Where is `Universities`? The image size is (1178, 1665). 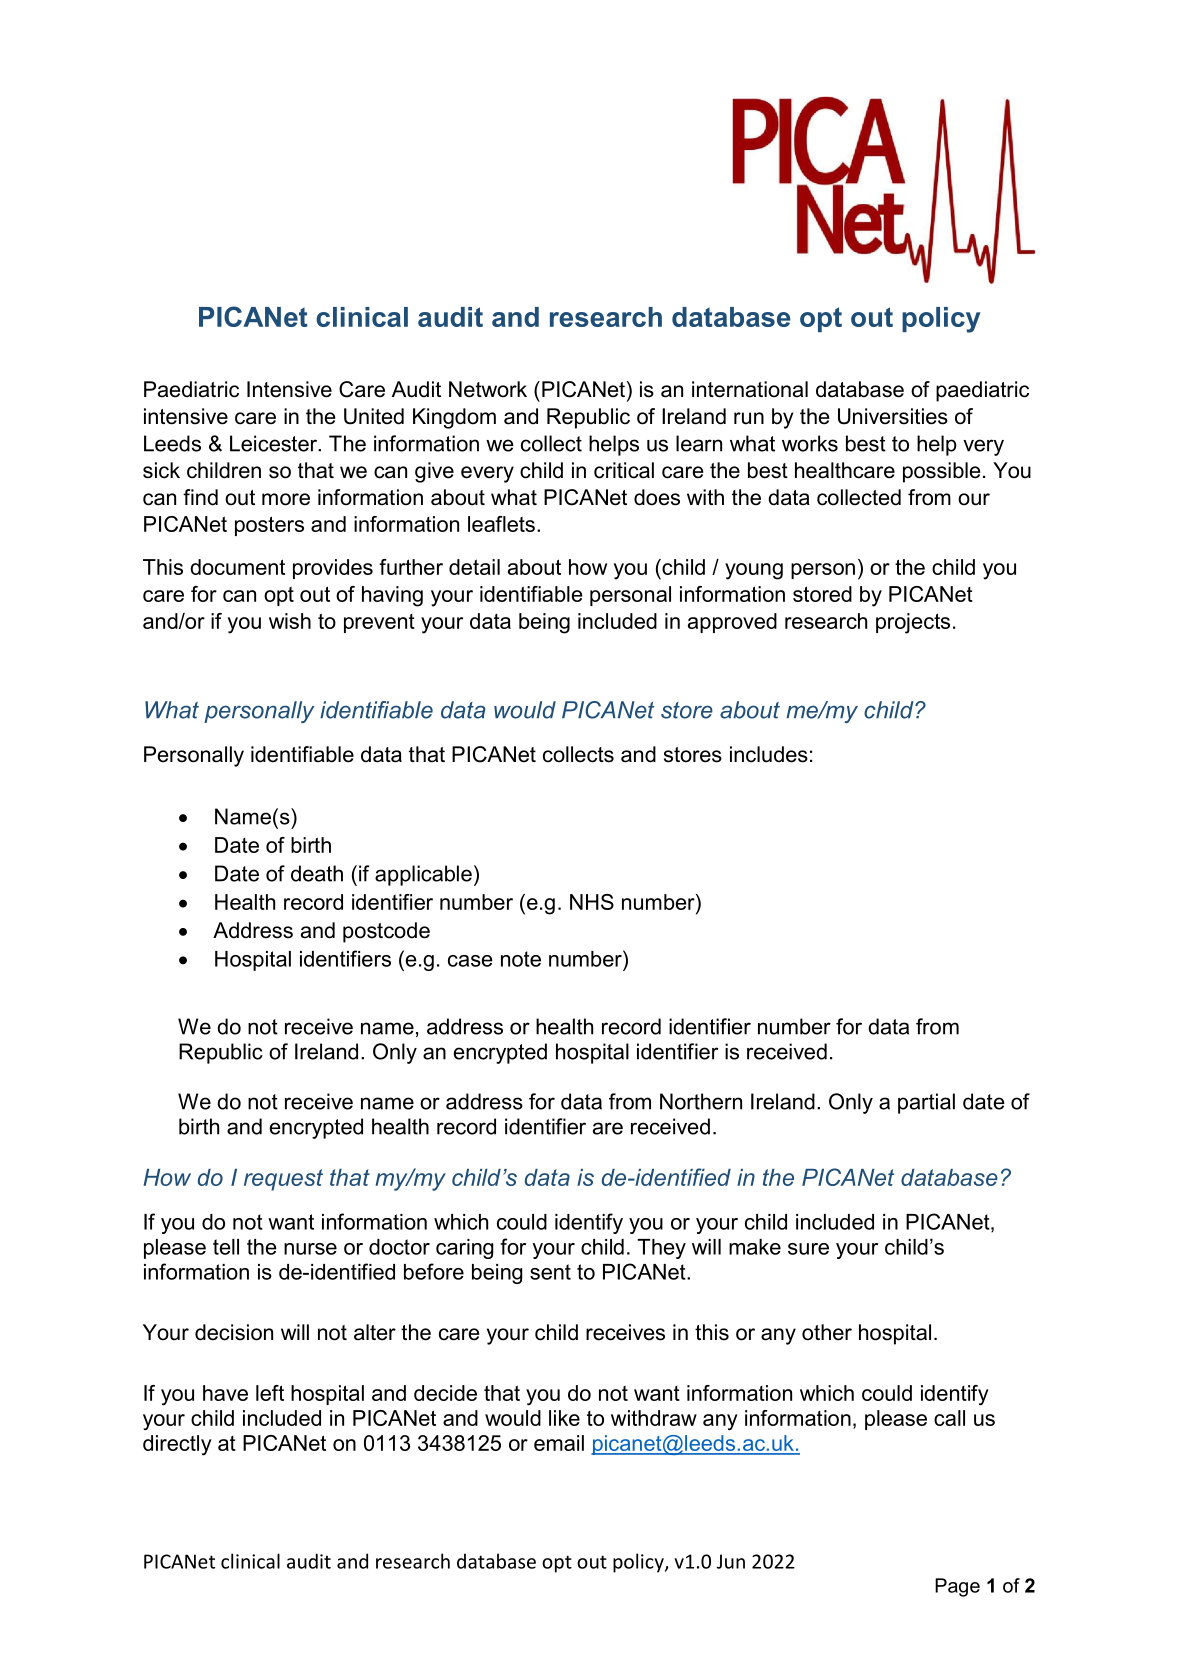 Universities is located at coordinates (893, 416).
